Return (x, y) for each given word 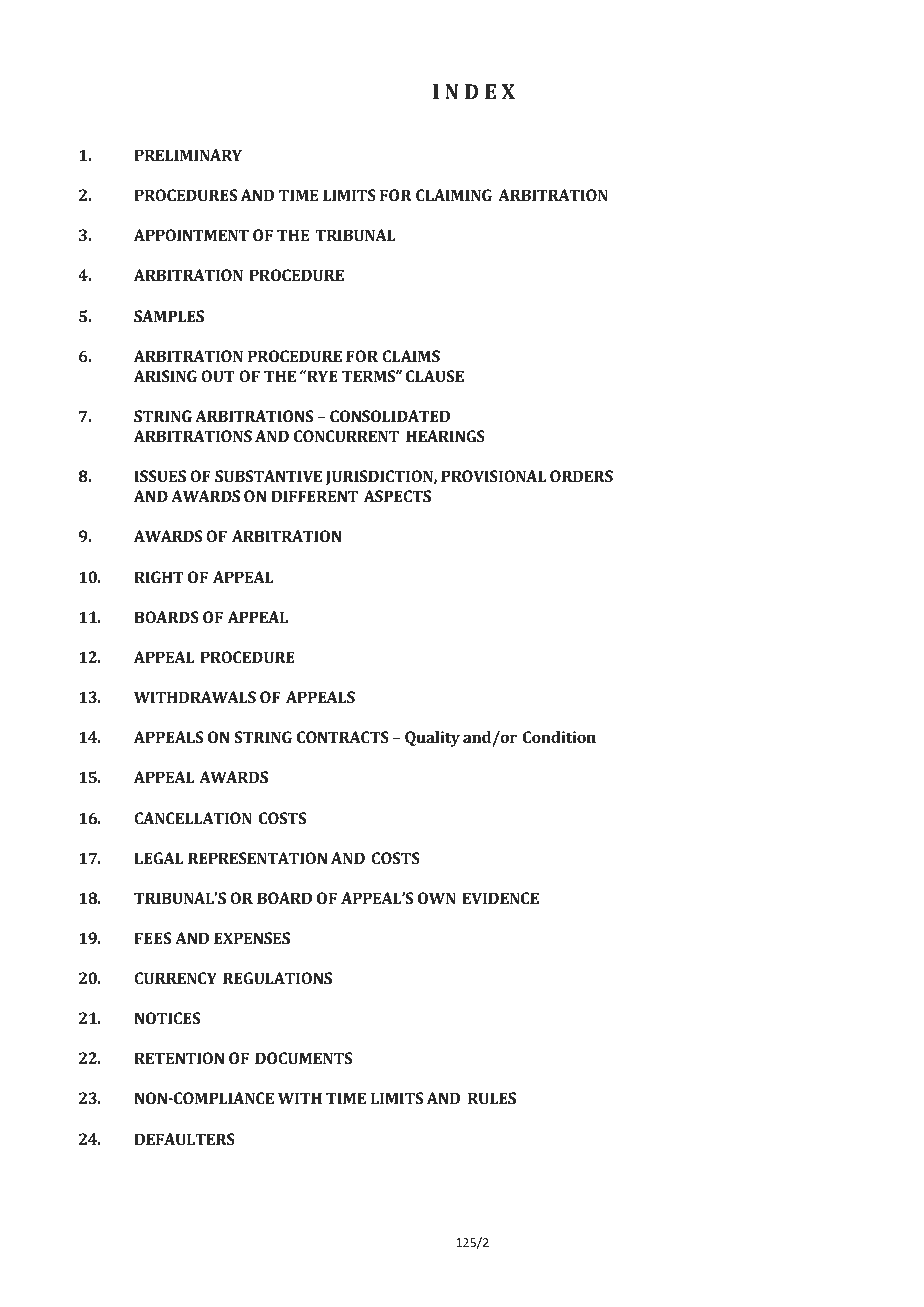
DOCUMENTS (303, 1058)
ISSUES (160, 476)
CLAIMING (454, 195)
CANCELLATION (193, 818)
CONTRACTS (343, 737)
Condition (559, 737)
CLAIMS (411, 356)
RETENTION (179, 1058)
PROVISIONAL (493, 476)
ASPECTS (397, 496)
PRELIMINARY (188, 155)
